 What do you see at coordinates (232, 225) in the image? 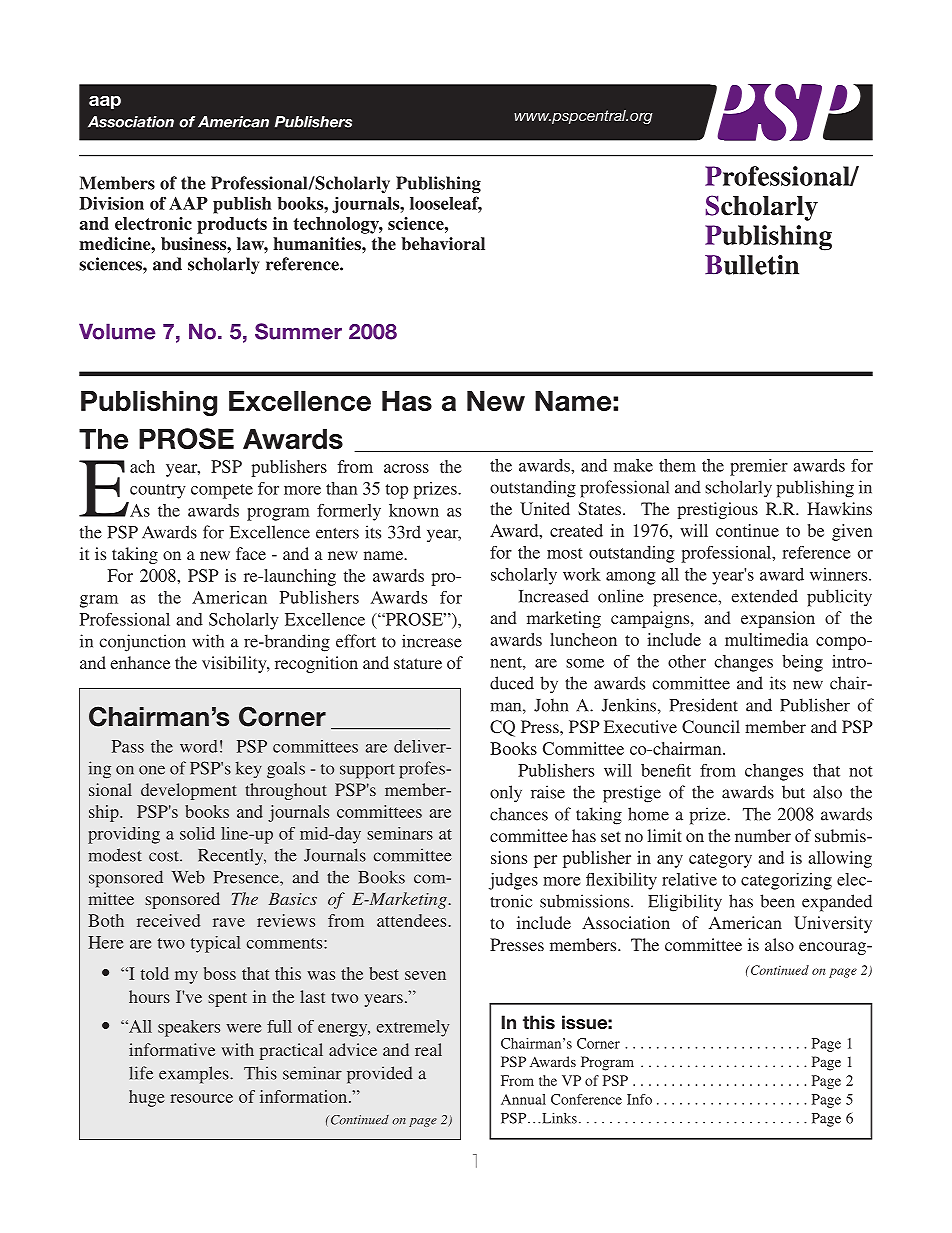
I see `products` at bounding box center [232, 225].
